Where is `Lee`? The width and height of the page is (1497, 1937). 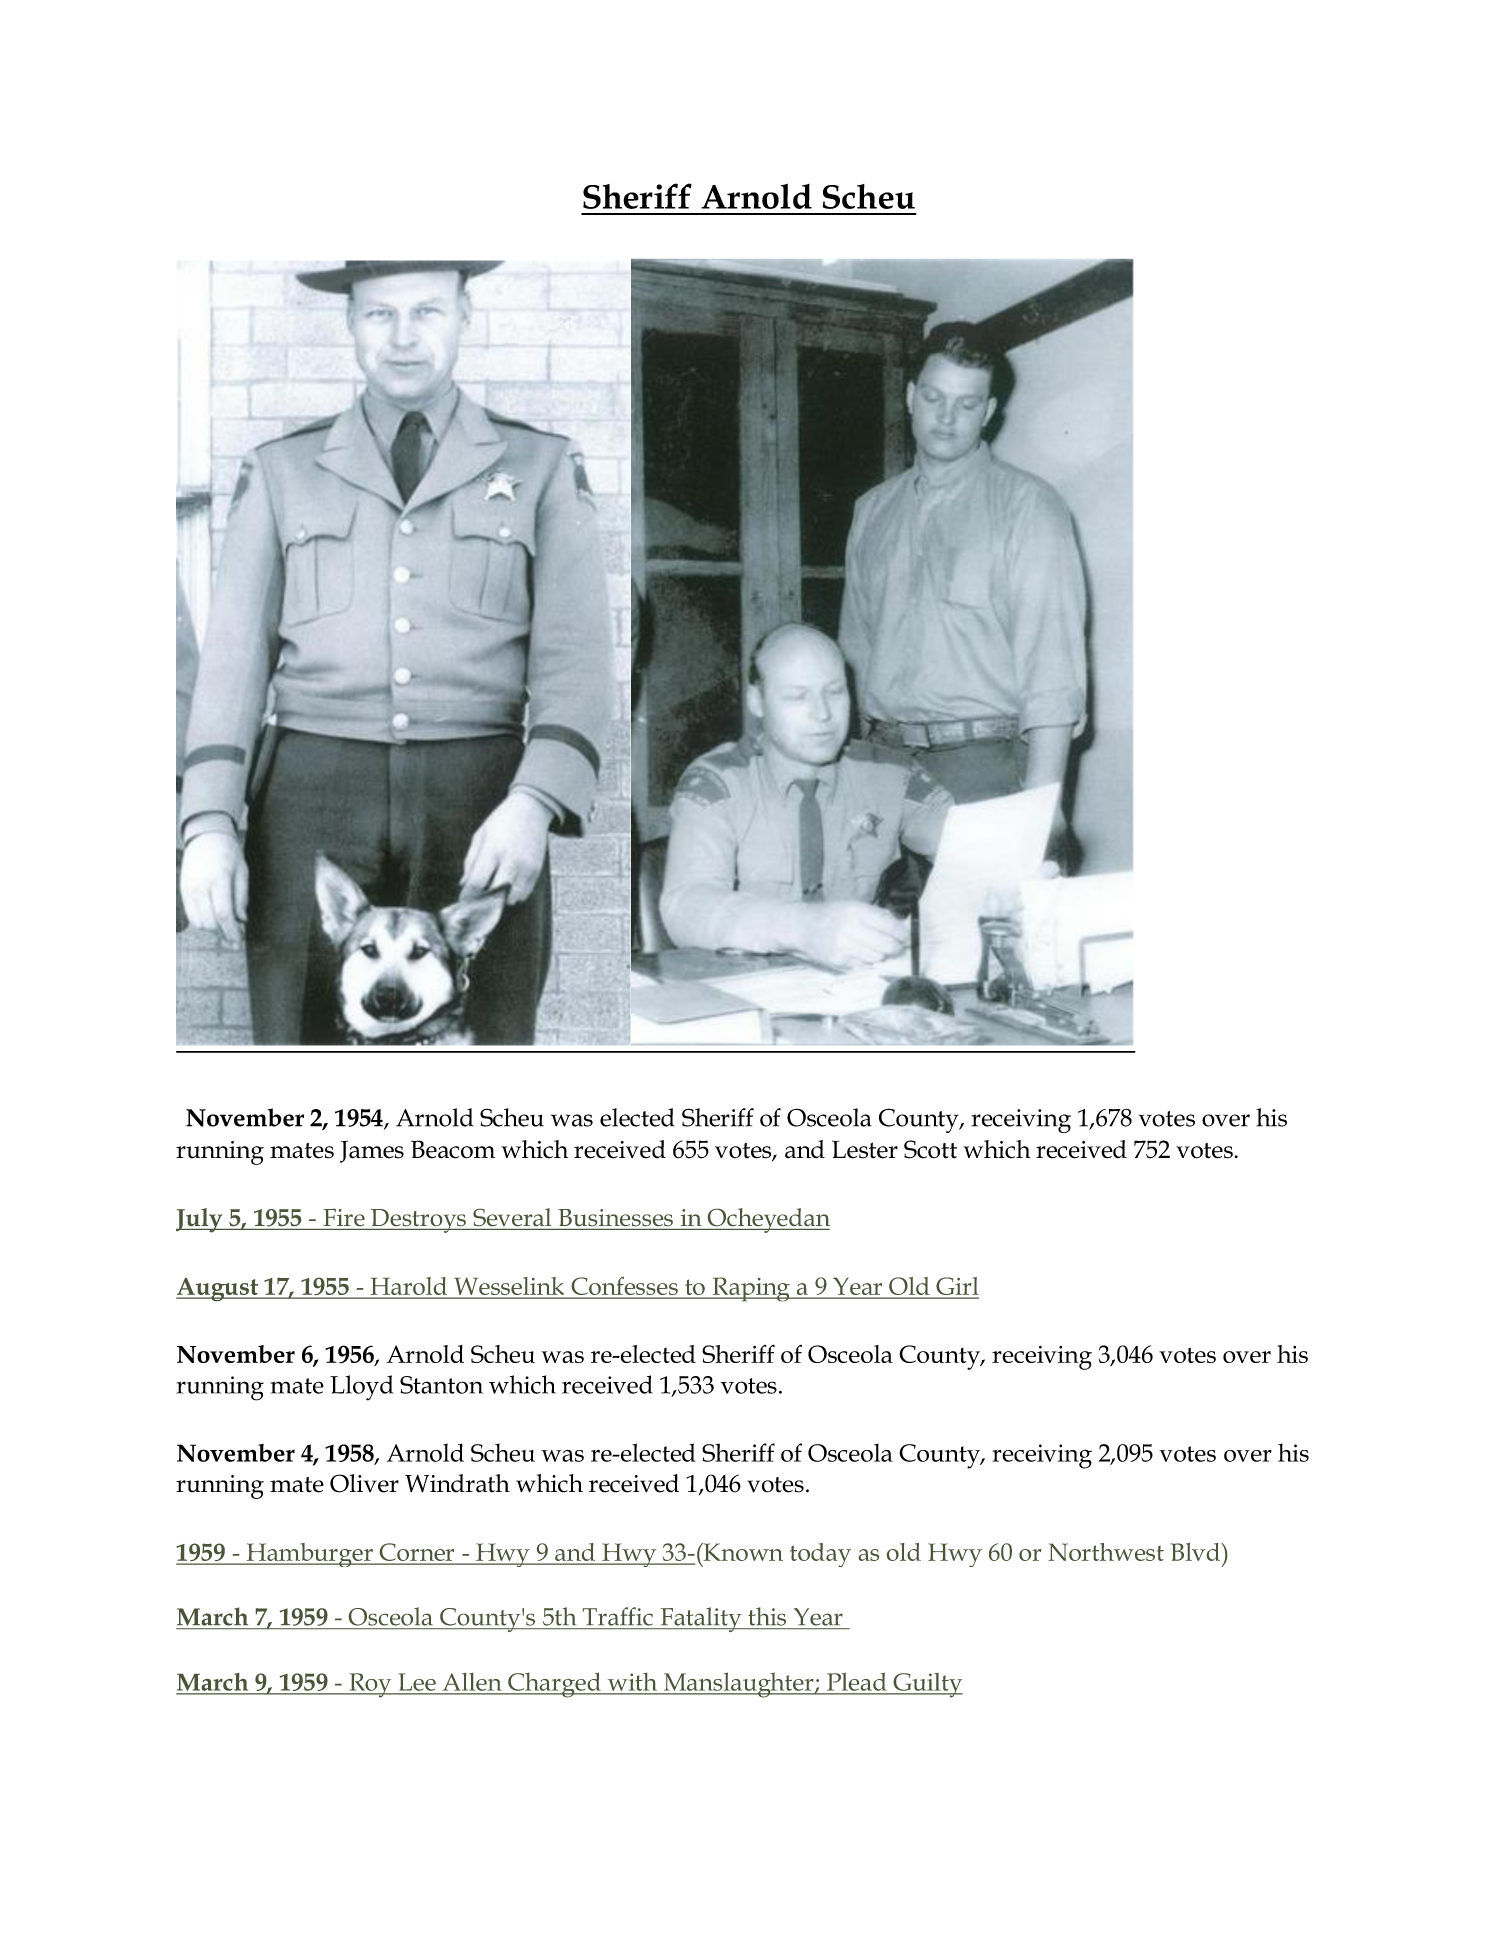 Lee is located at coordinates (418, 1682).
